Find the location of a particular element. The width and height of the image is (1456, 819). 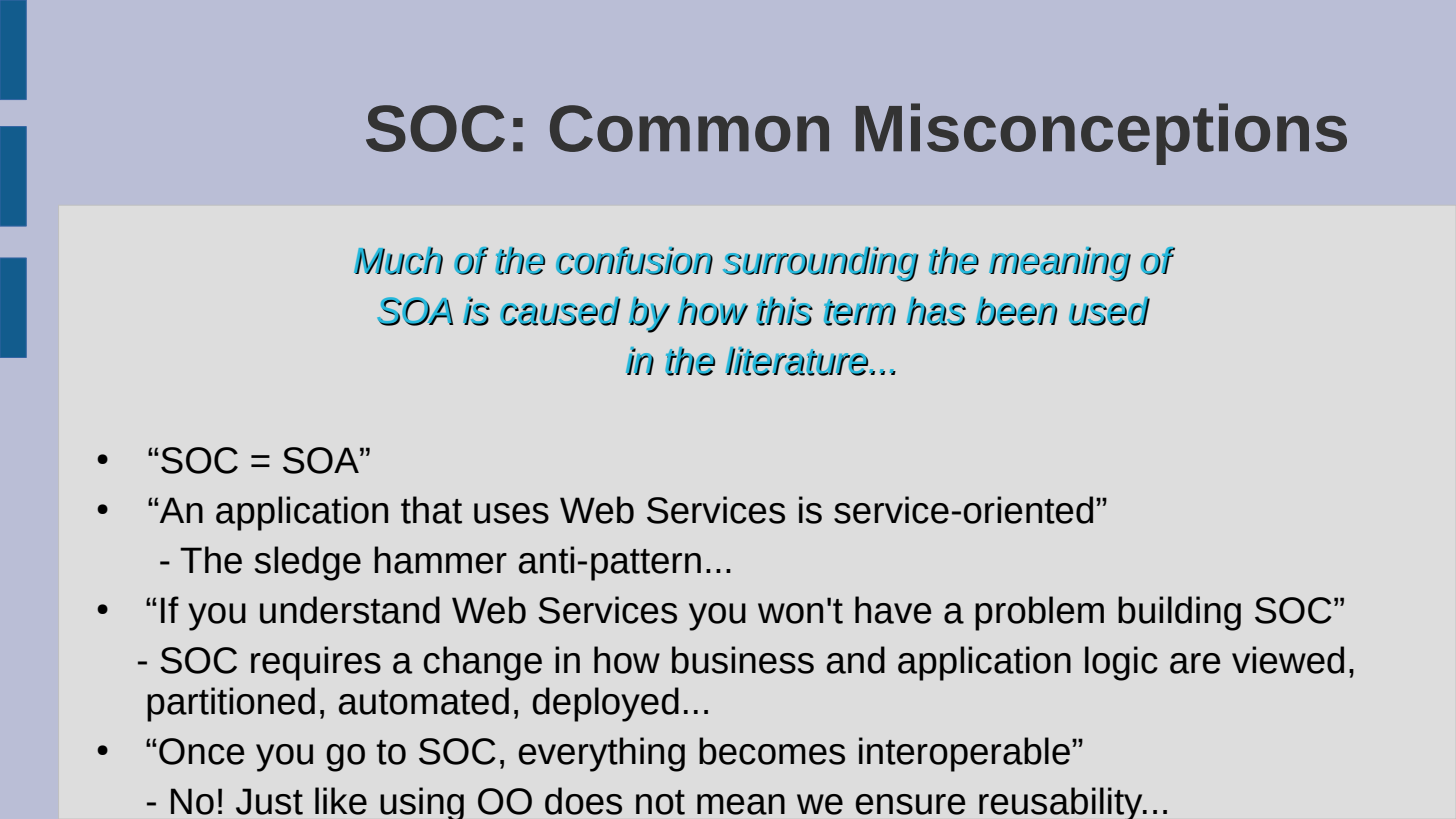

term is located at coordinates (860, 312).
